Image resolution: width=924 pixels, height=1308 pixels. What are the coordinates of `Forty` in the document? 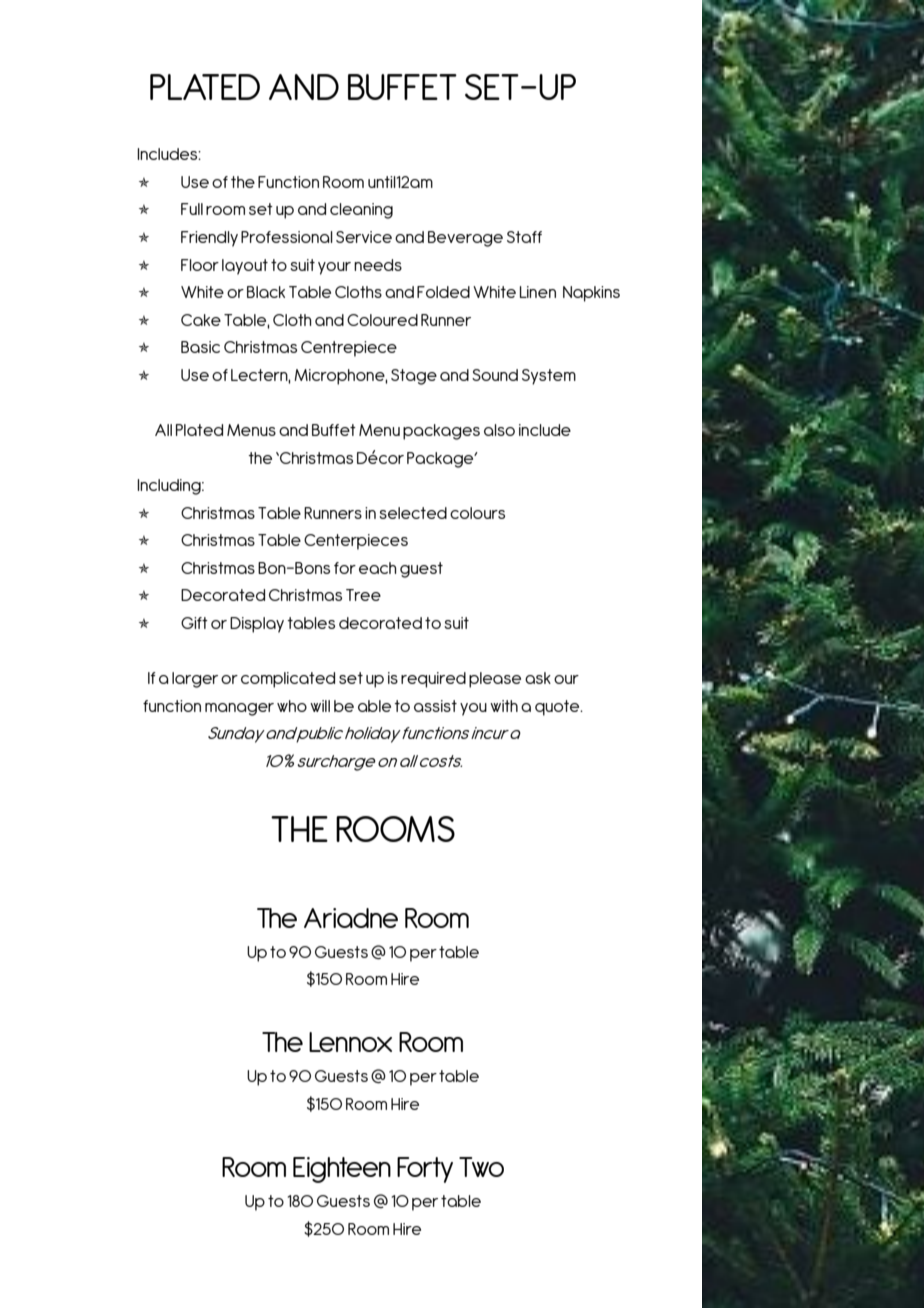 It's located at (425, 1170).
